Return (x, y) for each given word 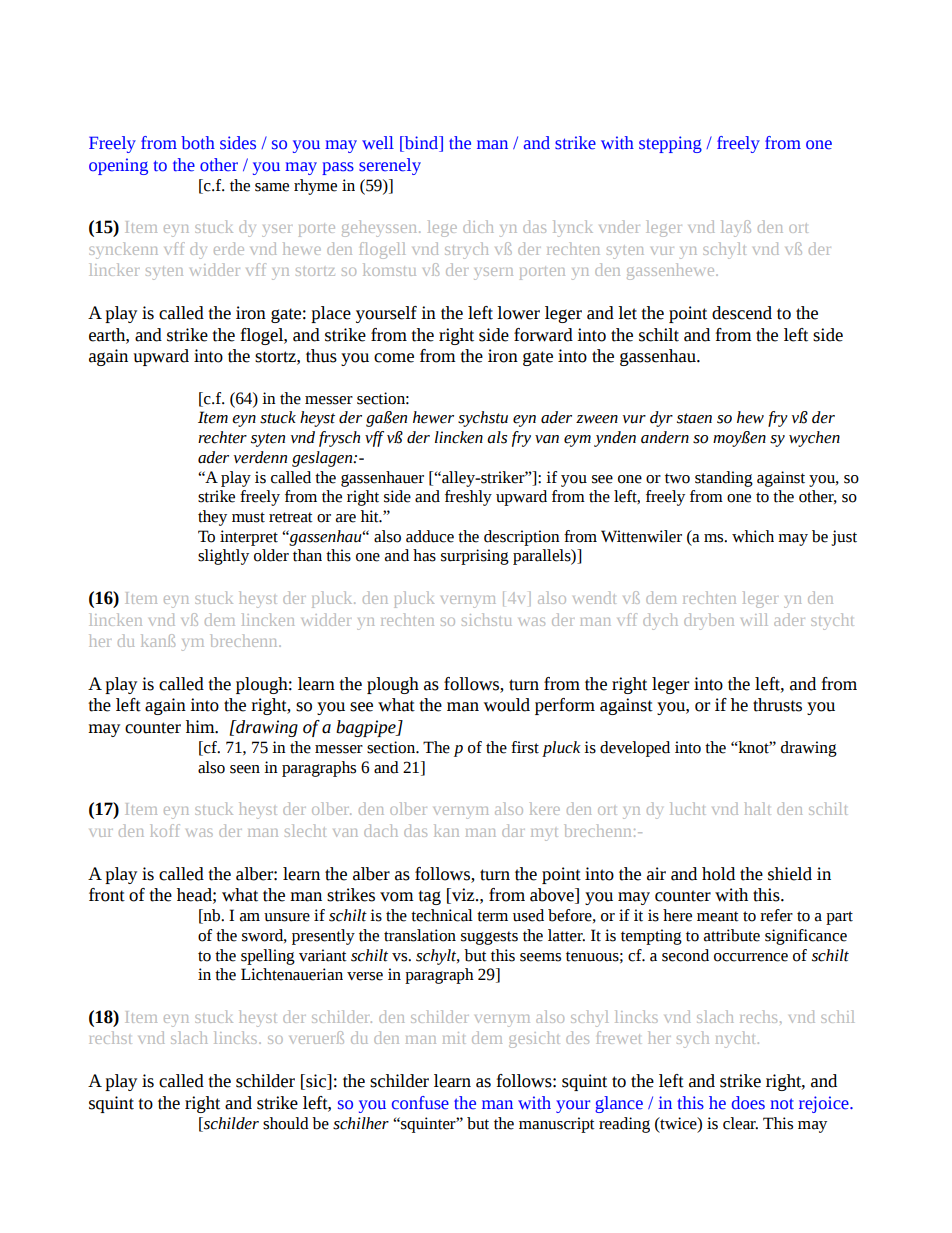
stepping (670, 144)
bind (421, 144)
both (198, 143)
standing (724, 479)
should (286, 1123)
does (748, 1103)
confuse (420, 1103)
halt (757, 808)
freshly (468, 498)
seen (245, 769)
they (212, 518)
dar (513, 830)
